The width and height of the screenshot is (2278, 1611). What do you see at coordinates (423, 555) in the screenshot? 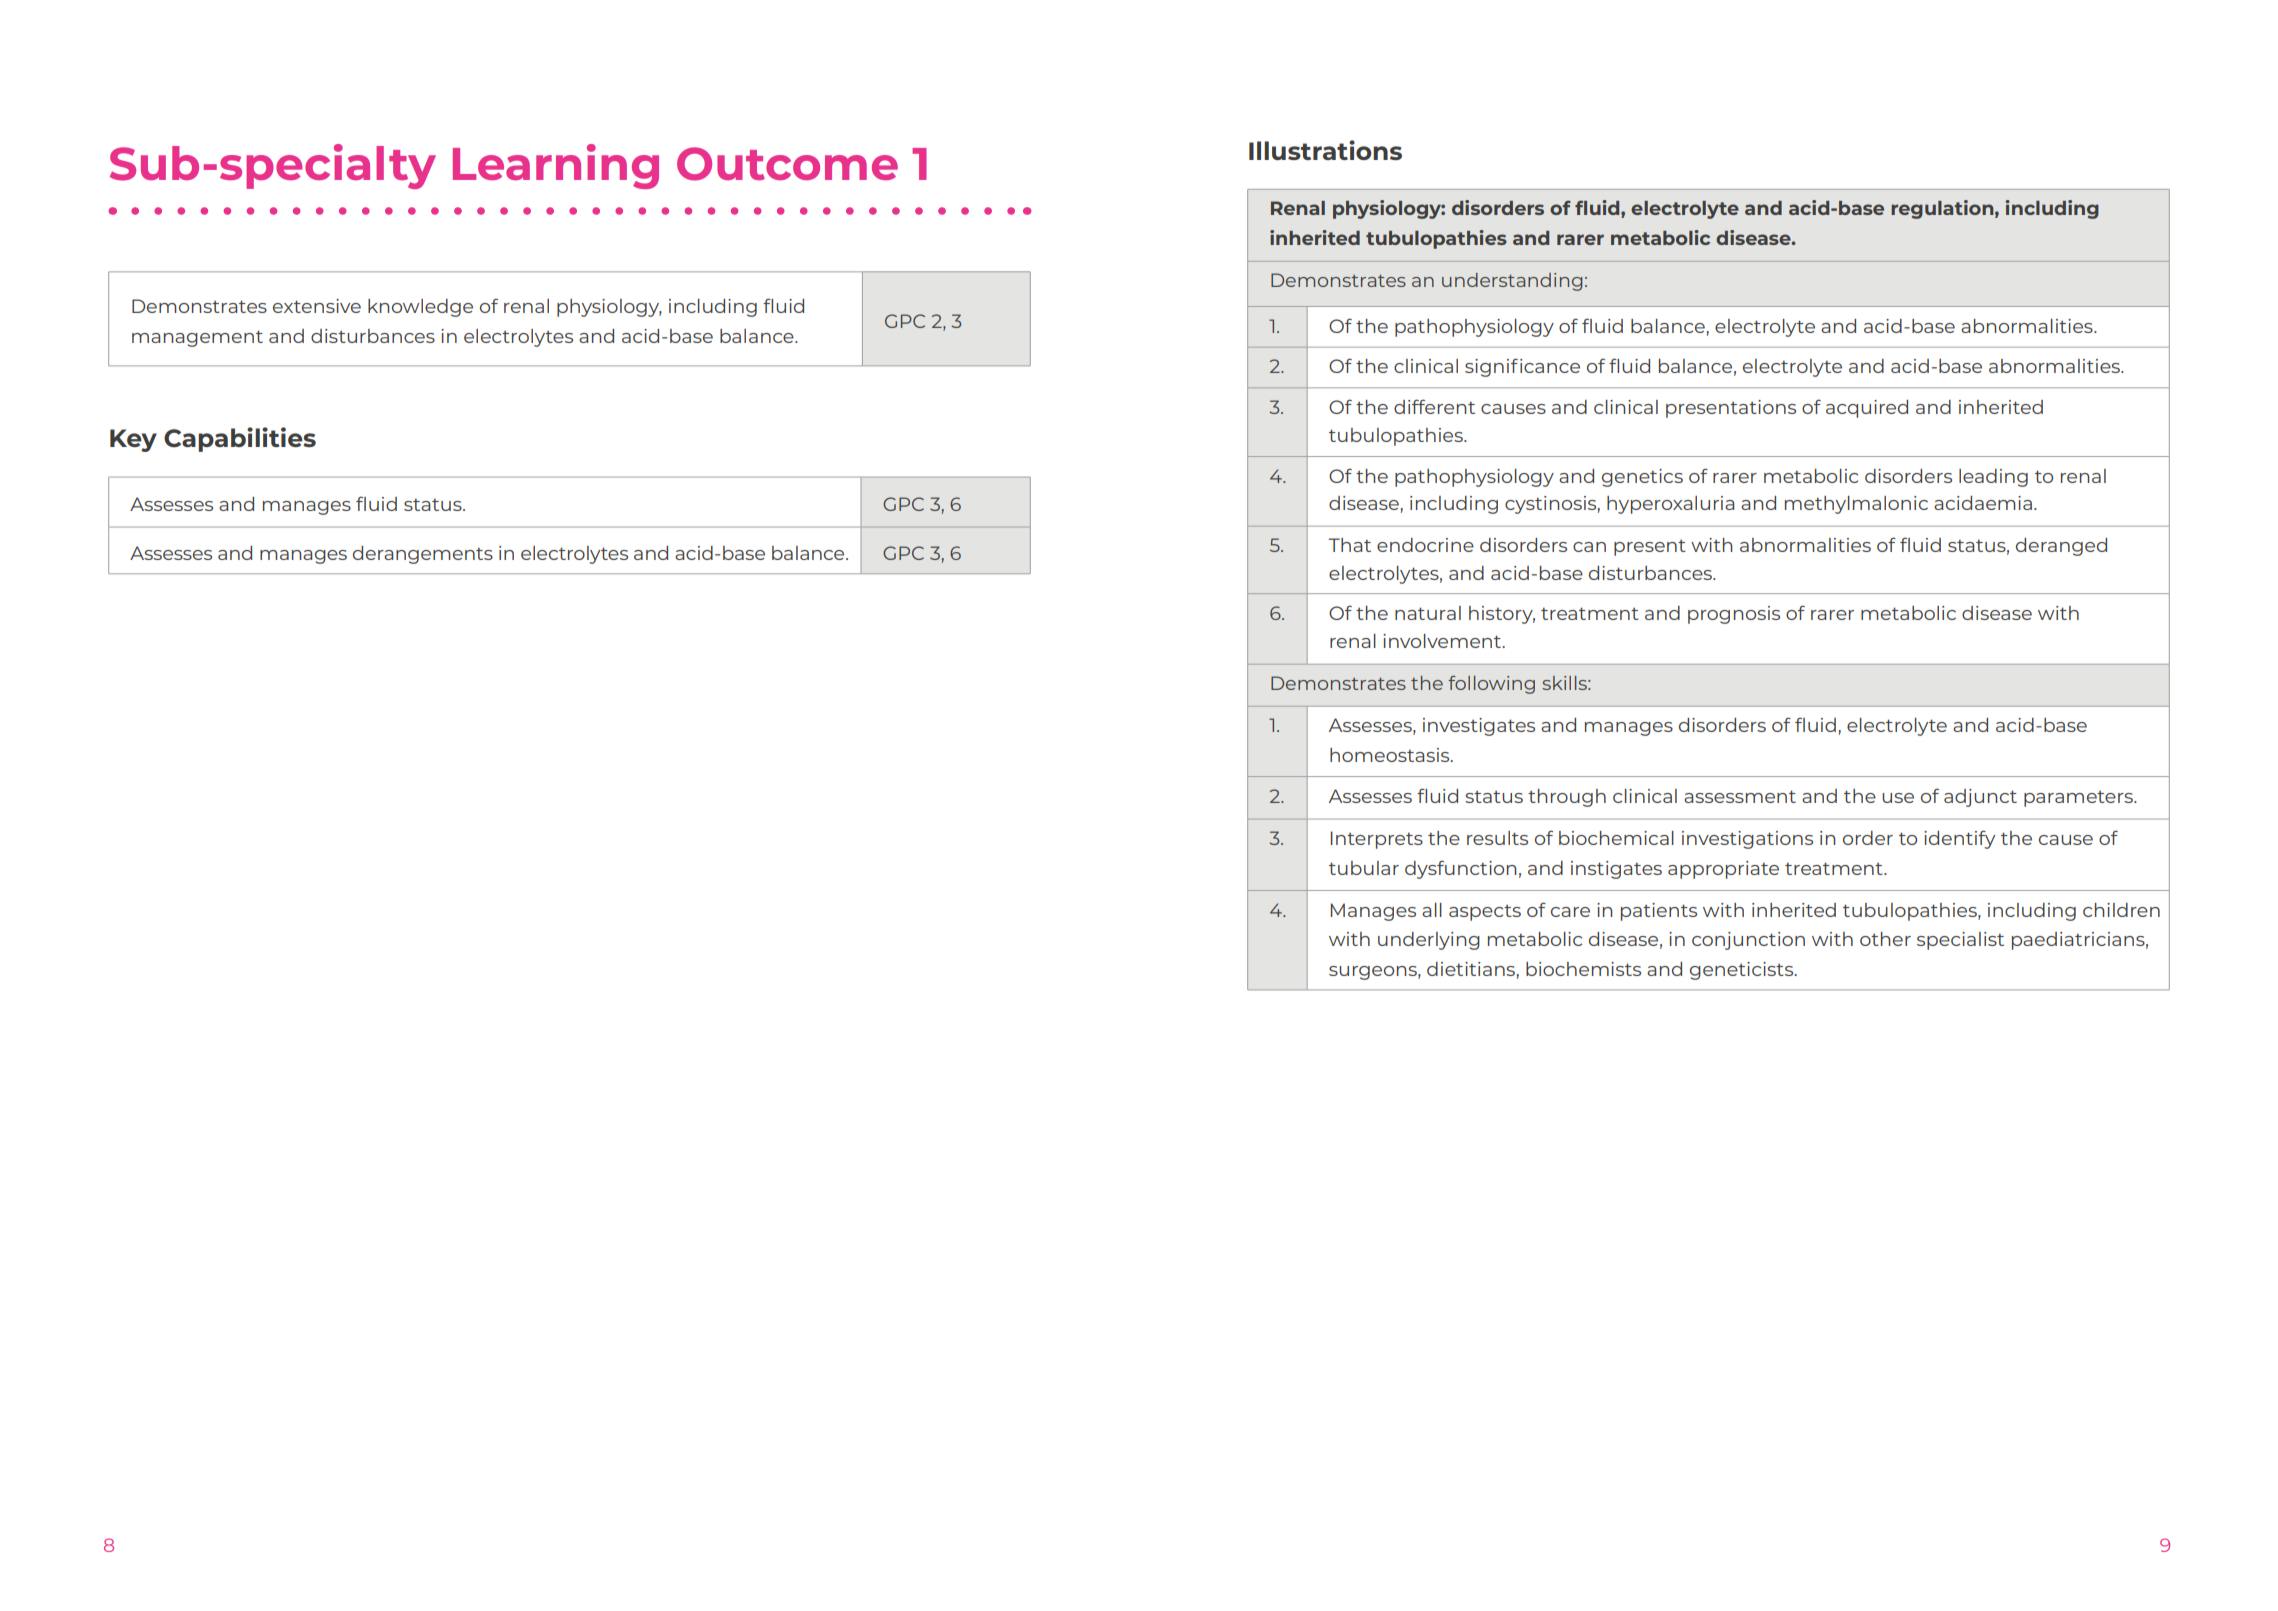
I see `derangements` at bounding box center [423, 555].
